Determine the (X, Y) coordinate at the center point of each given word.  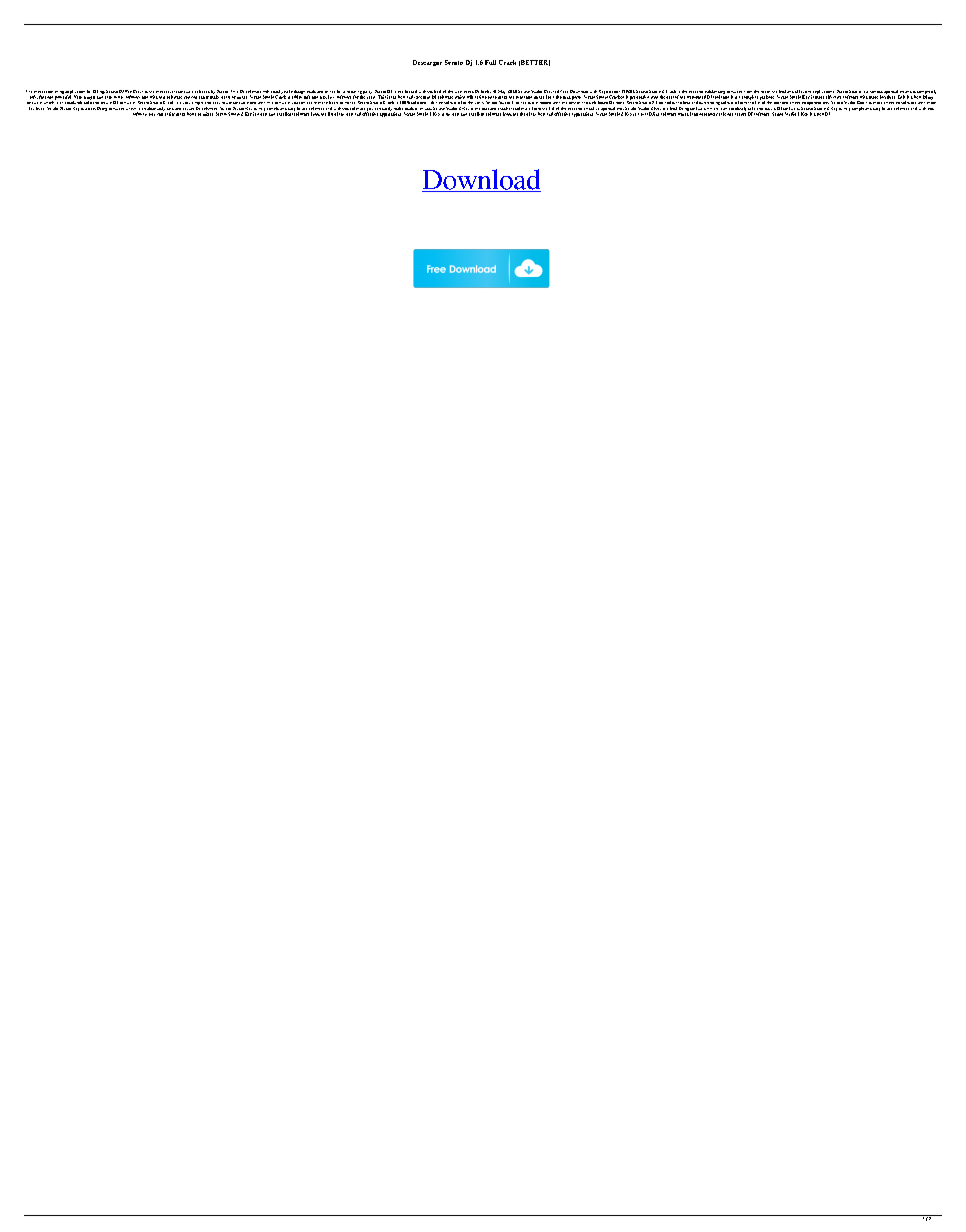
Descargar (427, 63)
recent (171, 92)
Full (490, 62)
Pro (128, 91)
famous (876, 92)
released (202, 91)
